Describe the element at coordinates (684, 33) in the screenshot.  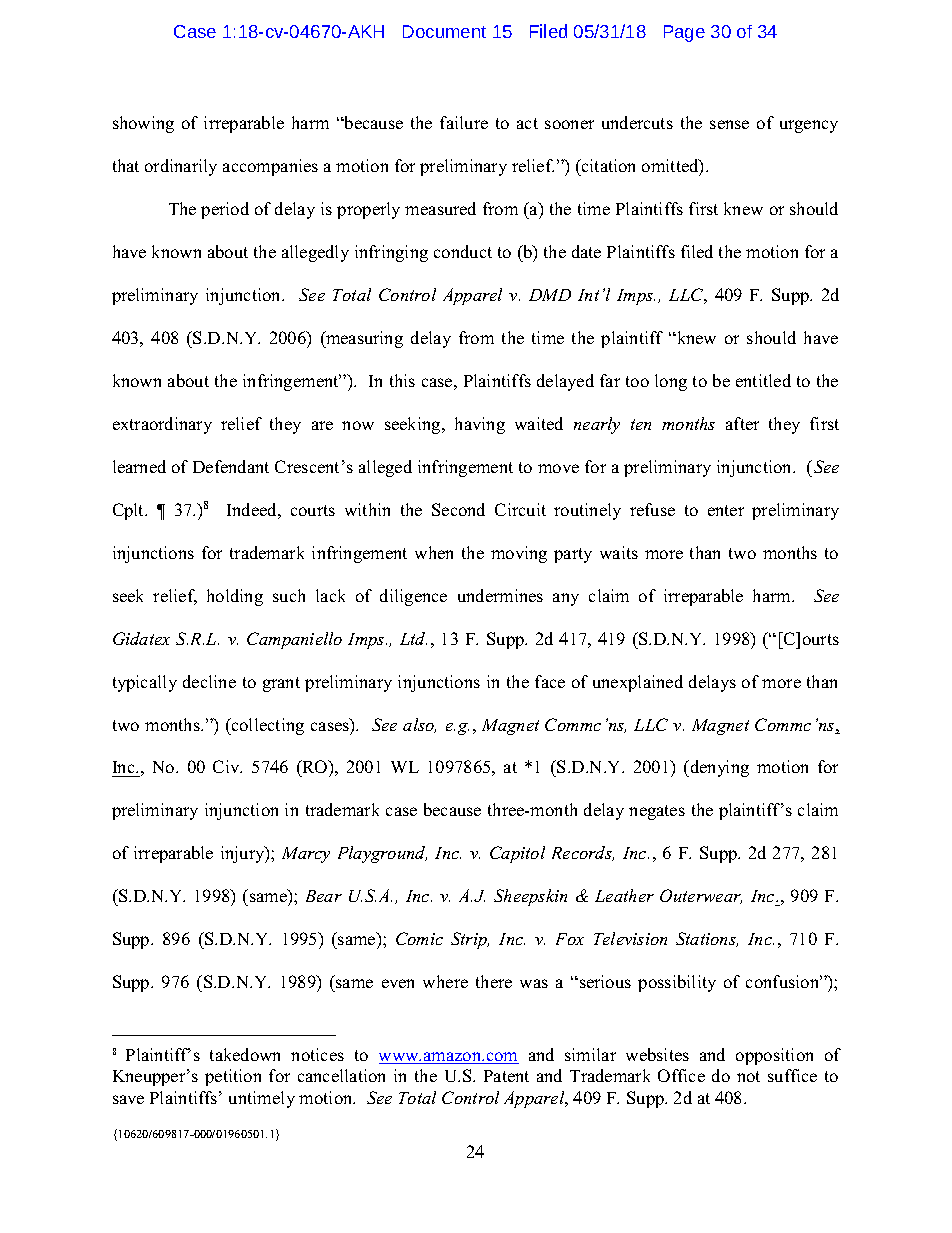
I see `Page` at that location.
